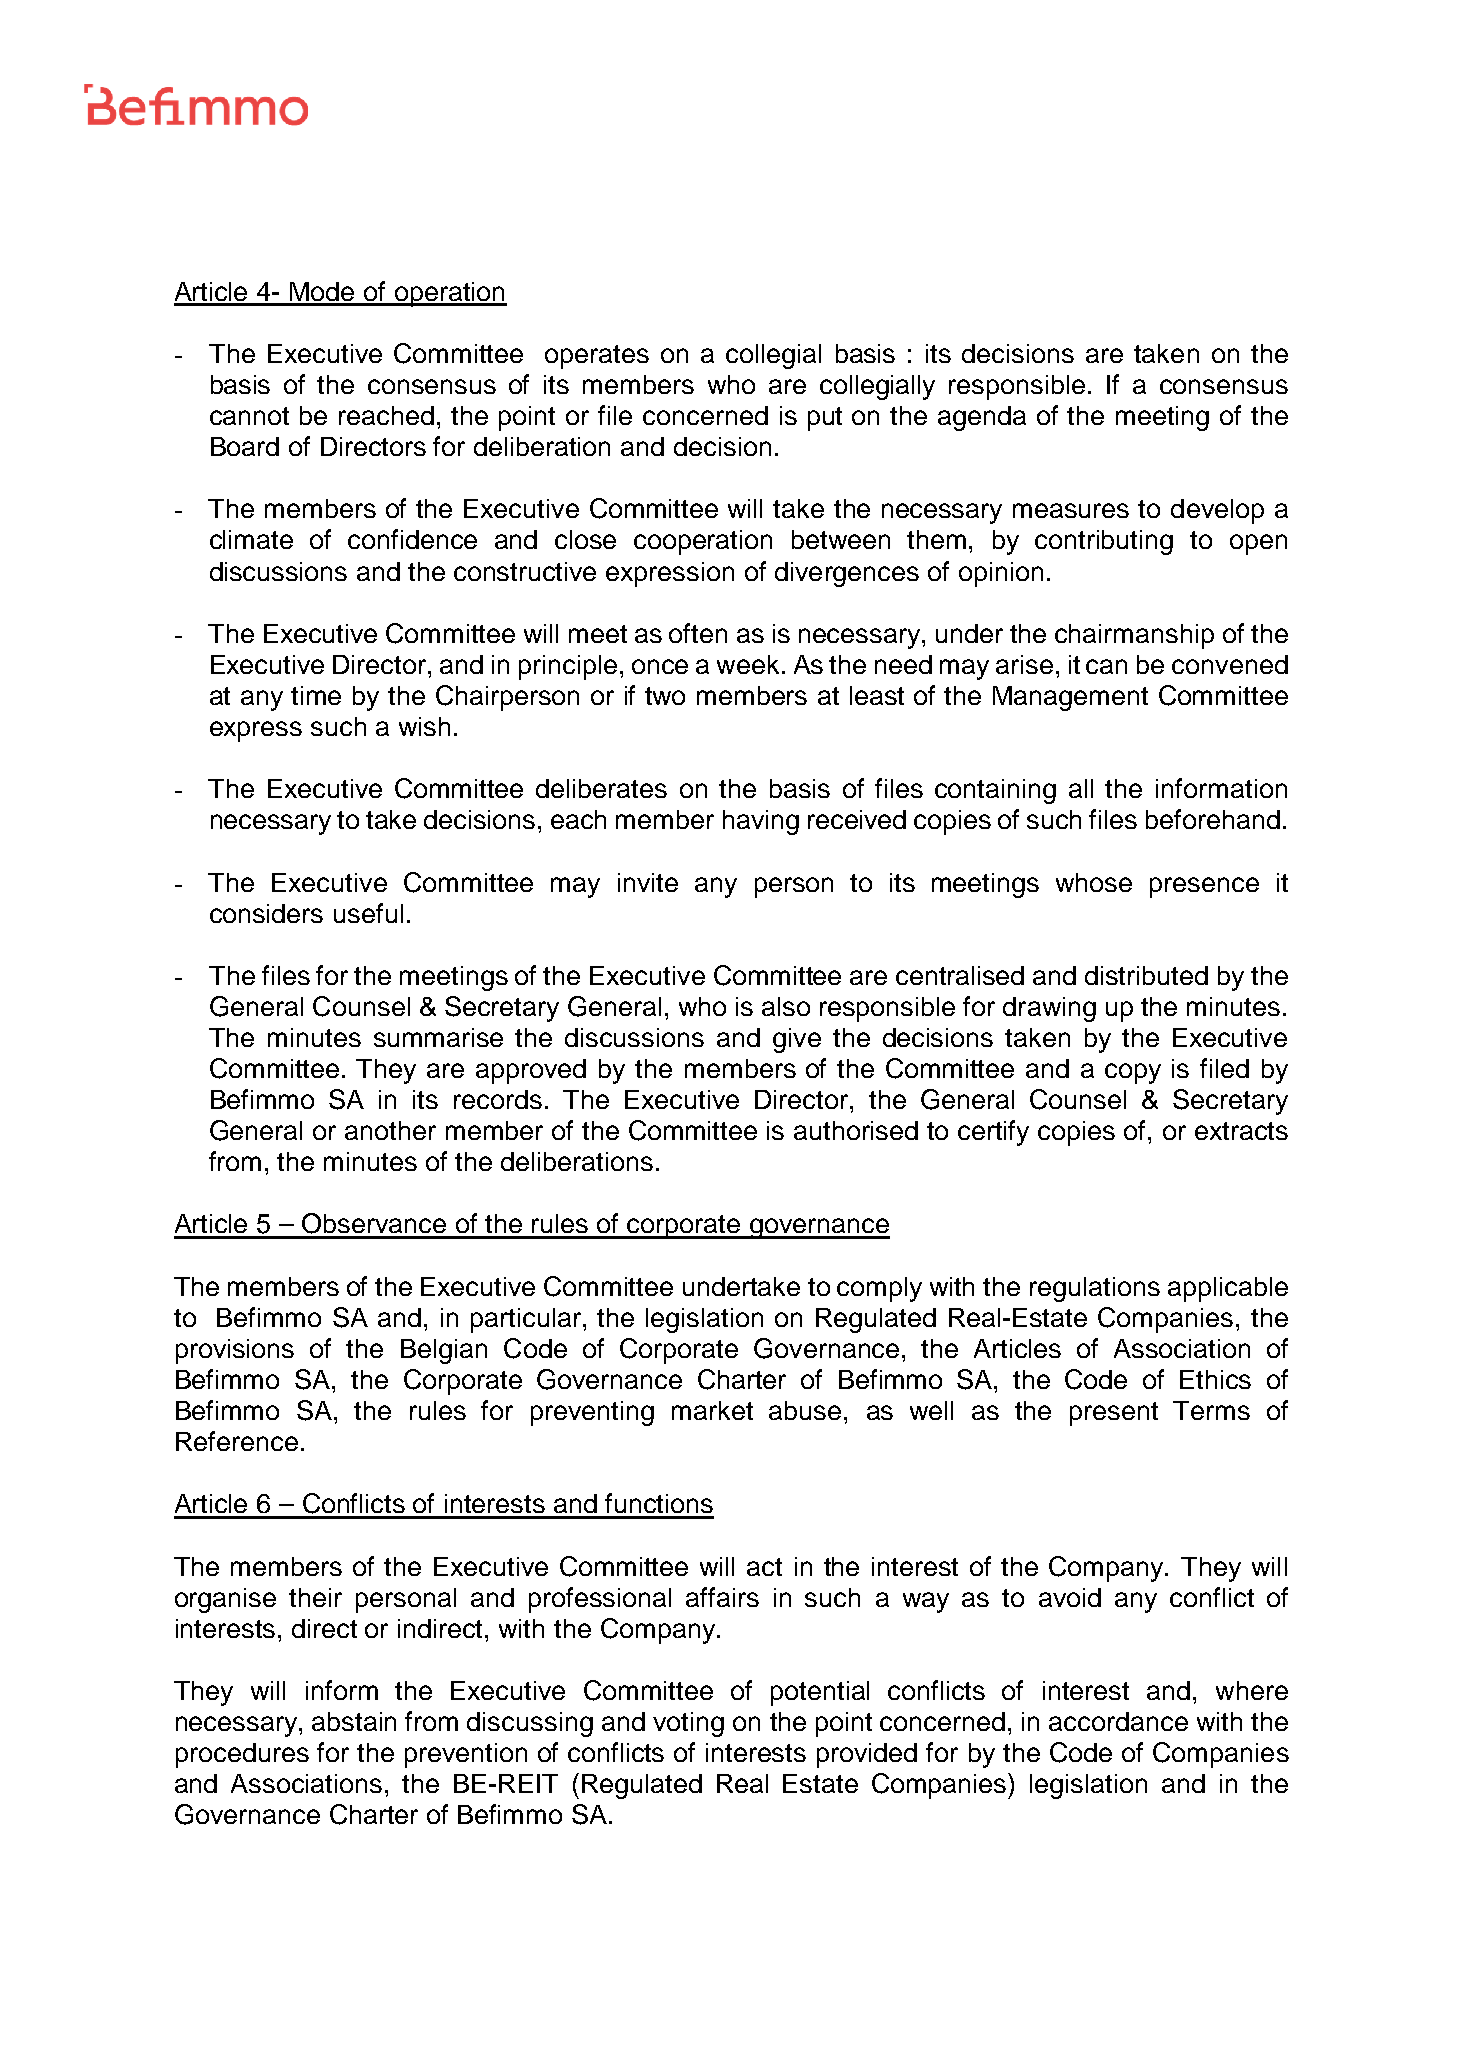 The height and width of the screenshot is (2070, 1463). Describe the element at coordinates (688, 1724) in the screenshot. I see `voting` at that location.
